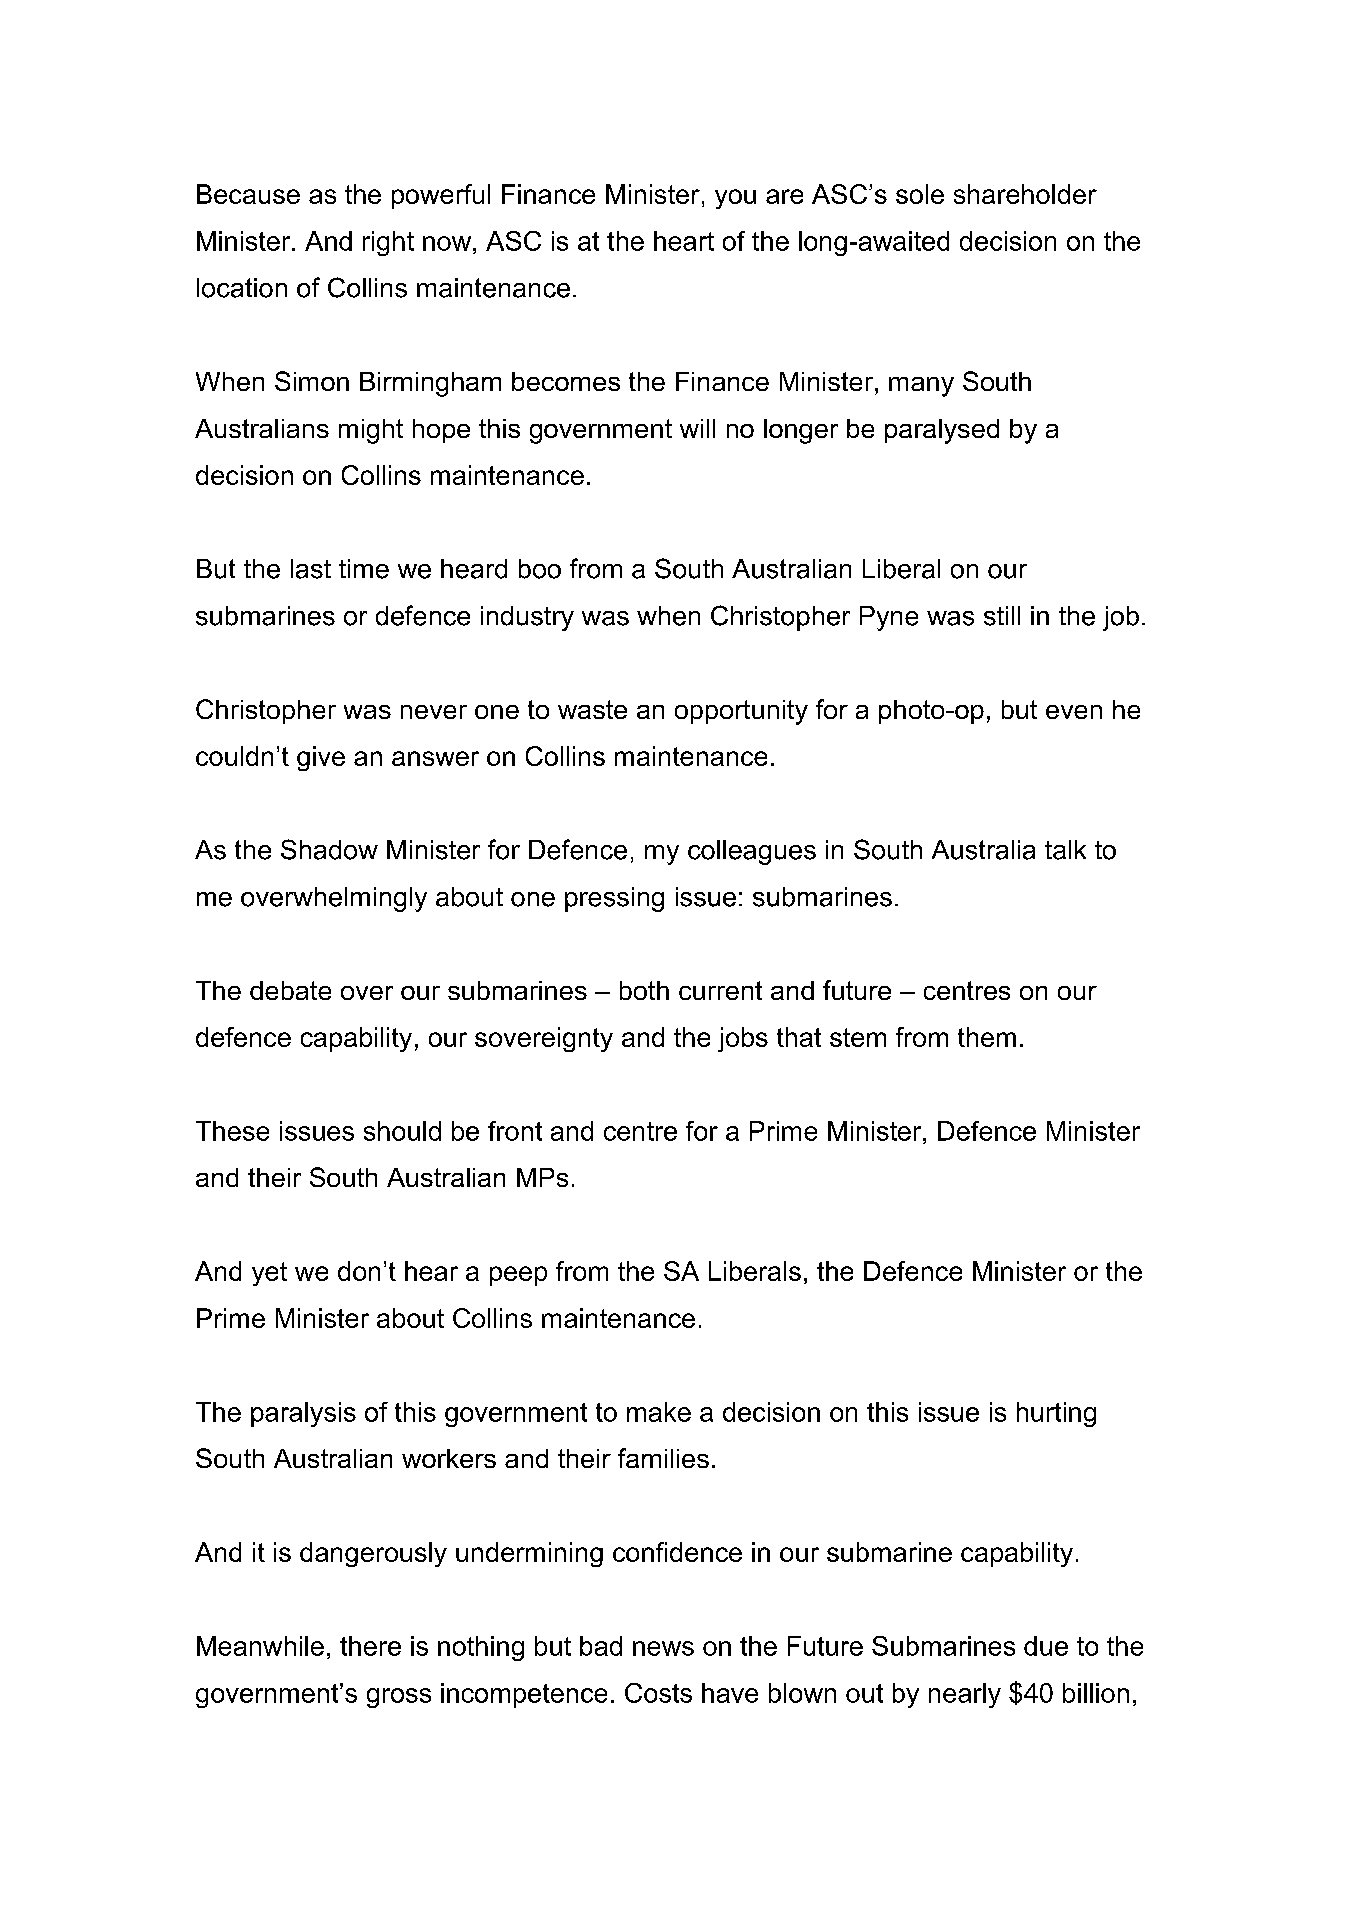  Describe the element at coordinates (1046, 1646) in the screenshot. I see `due` at that location.
